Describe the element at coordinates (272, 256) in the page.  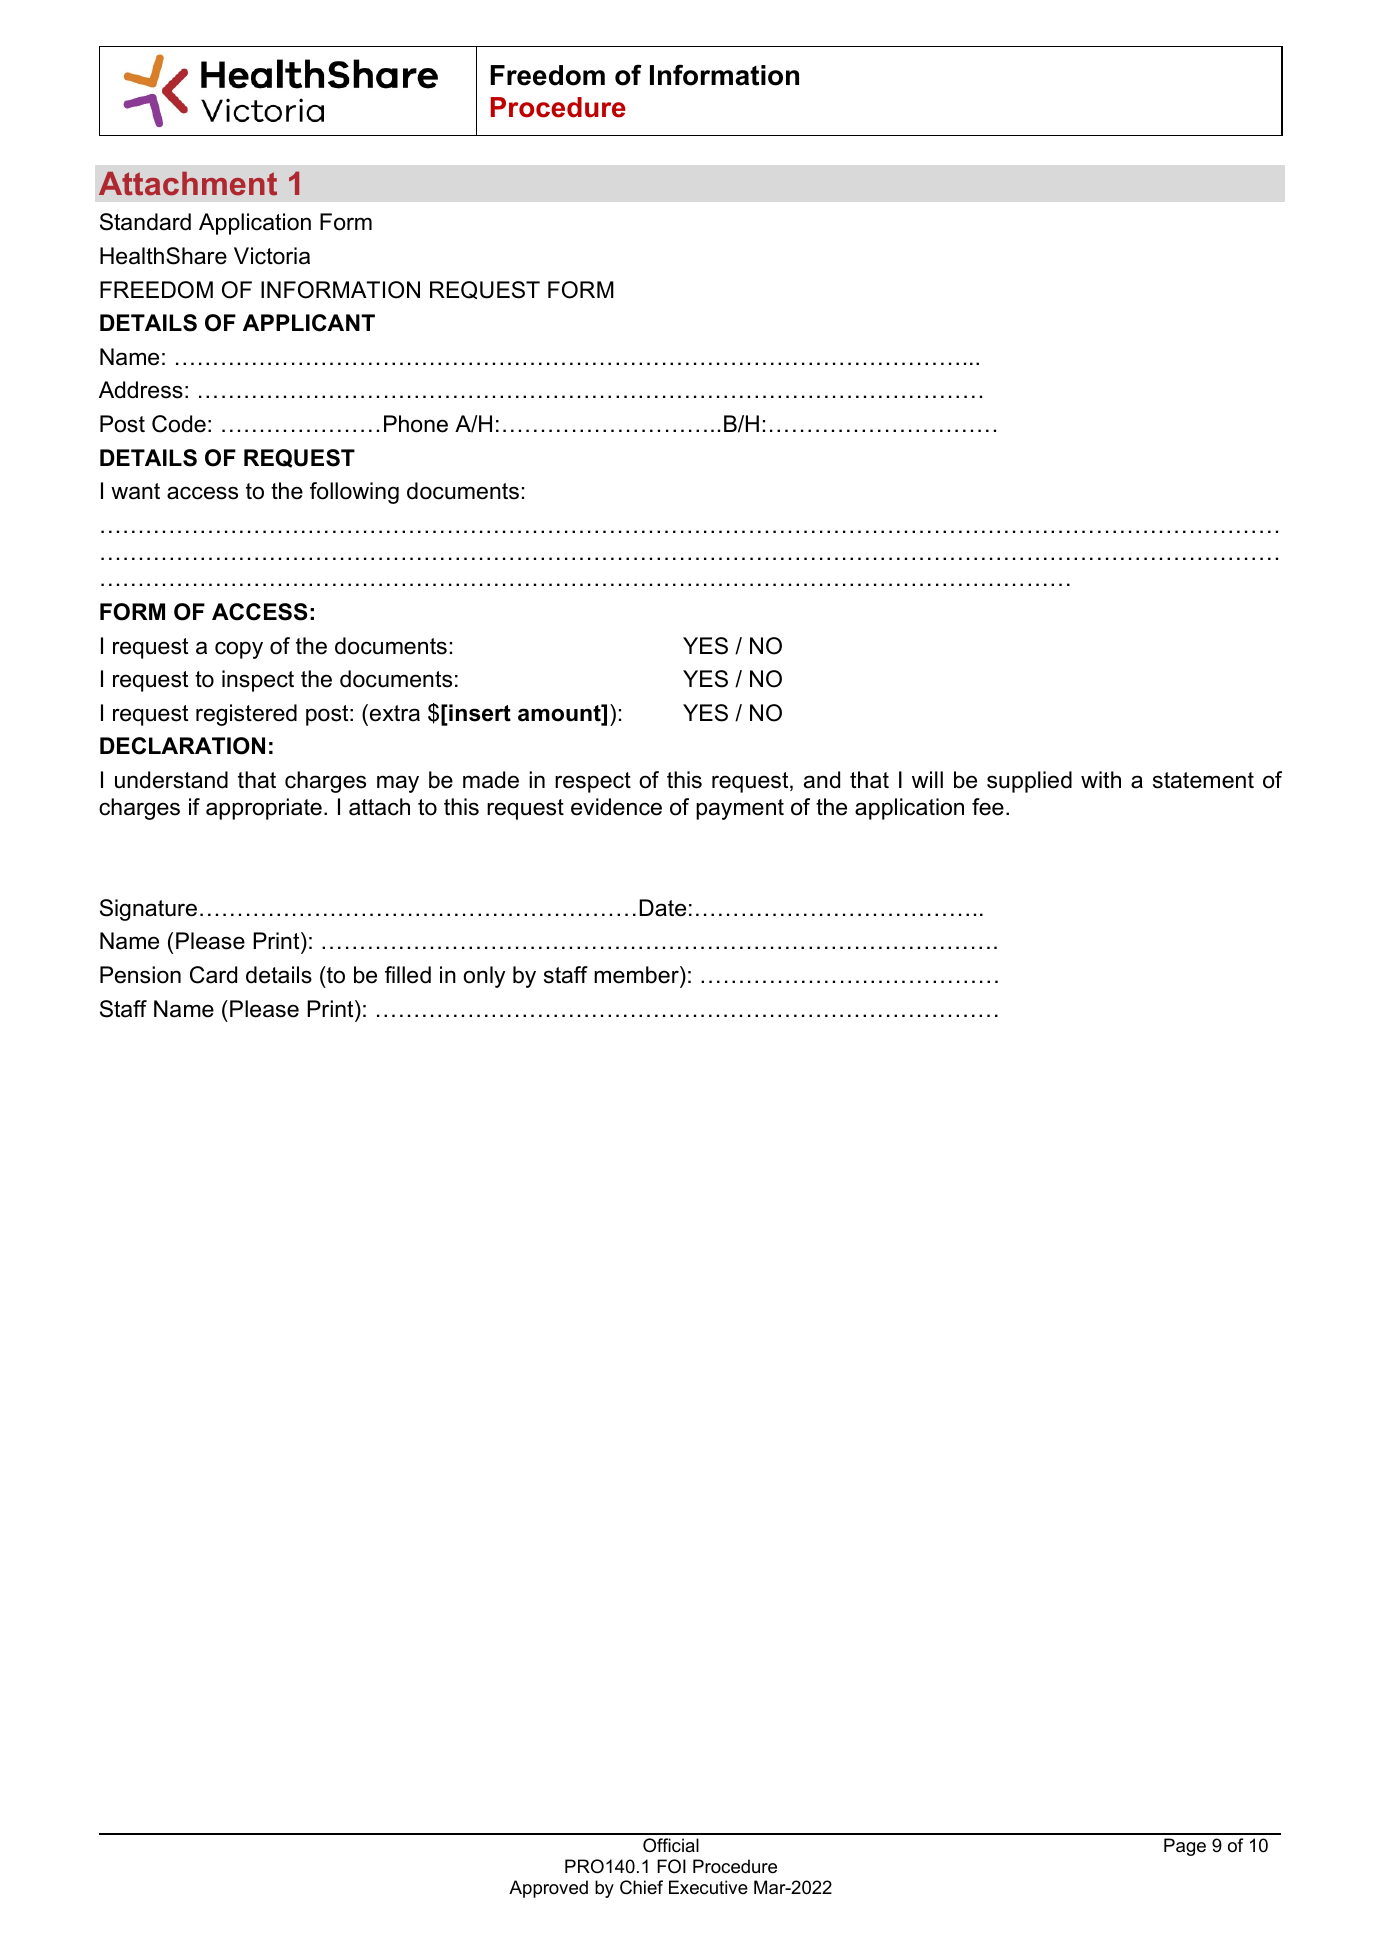
I see `Victoria` at that location.
